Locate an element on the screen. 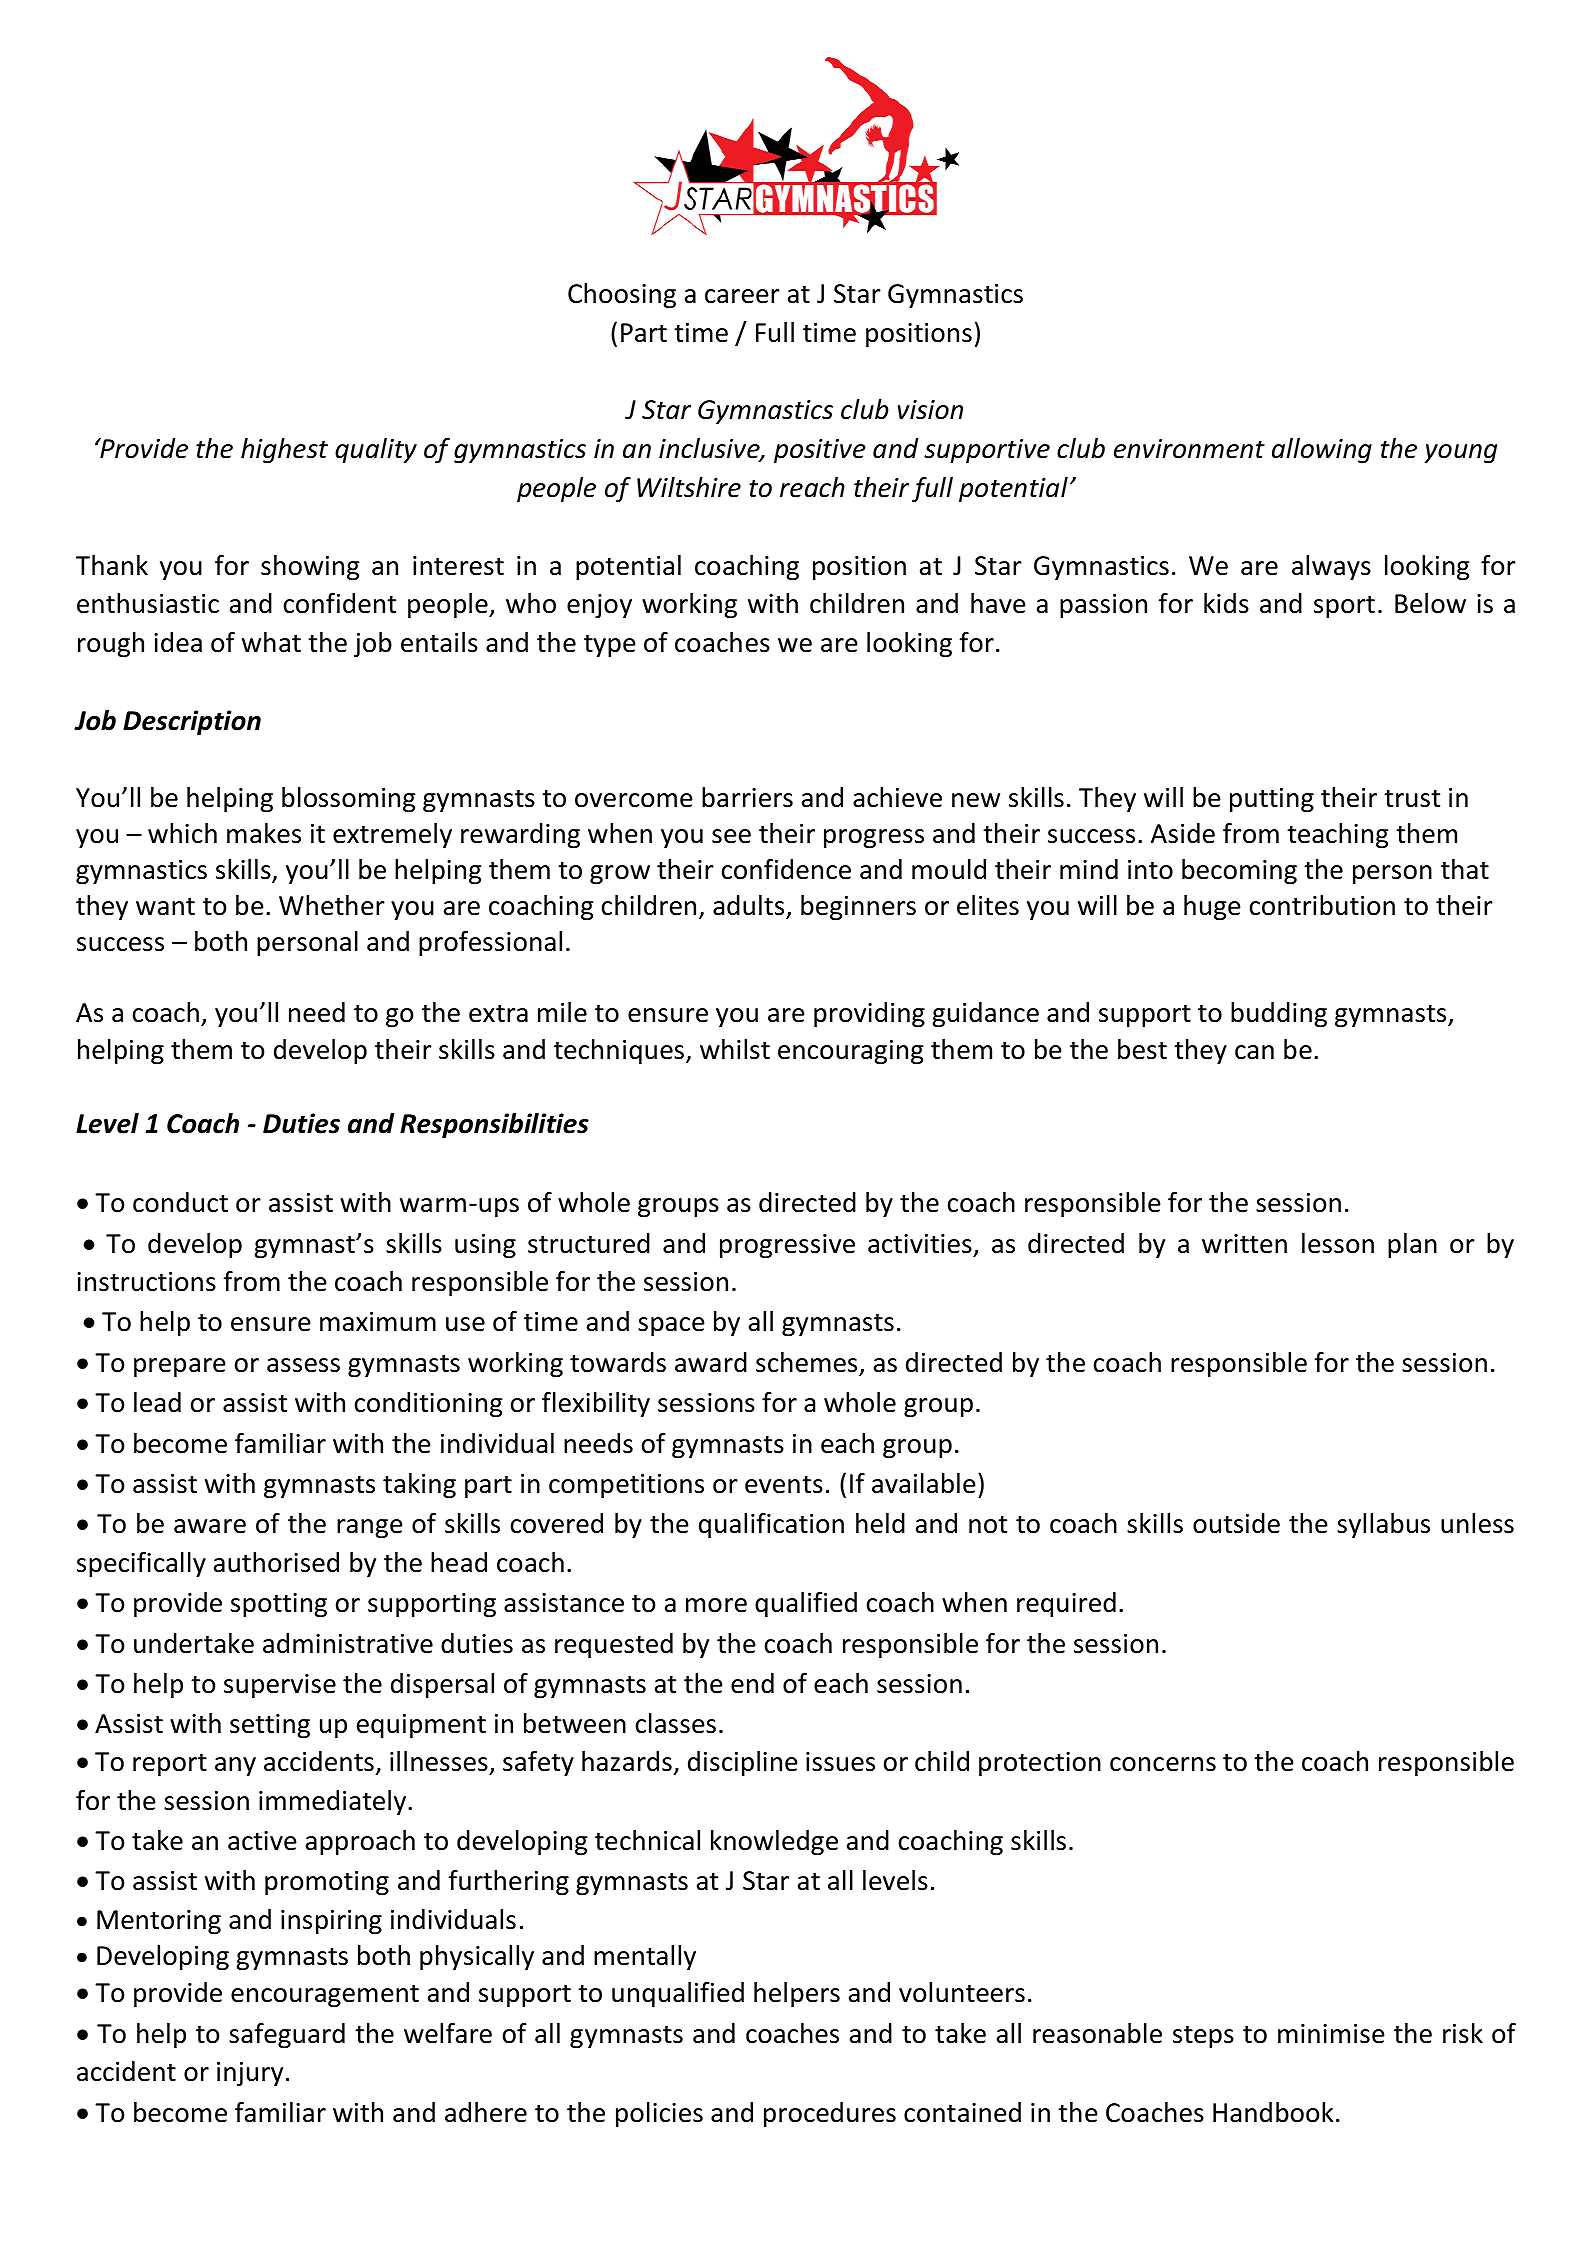  adults is located at coordinates (750, 906).
